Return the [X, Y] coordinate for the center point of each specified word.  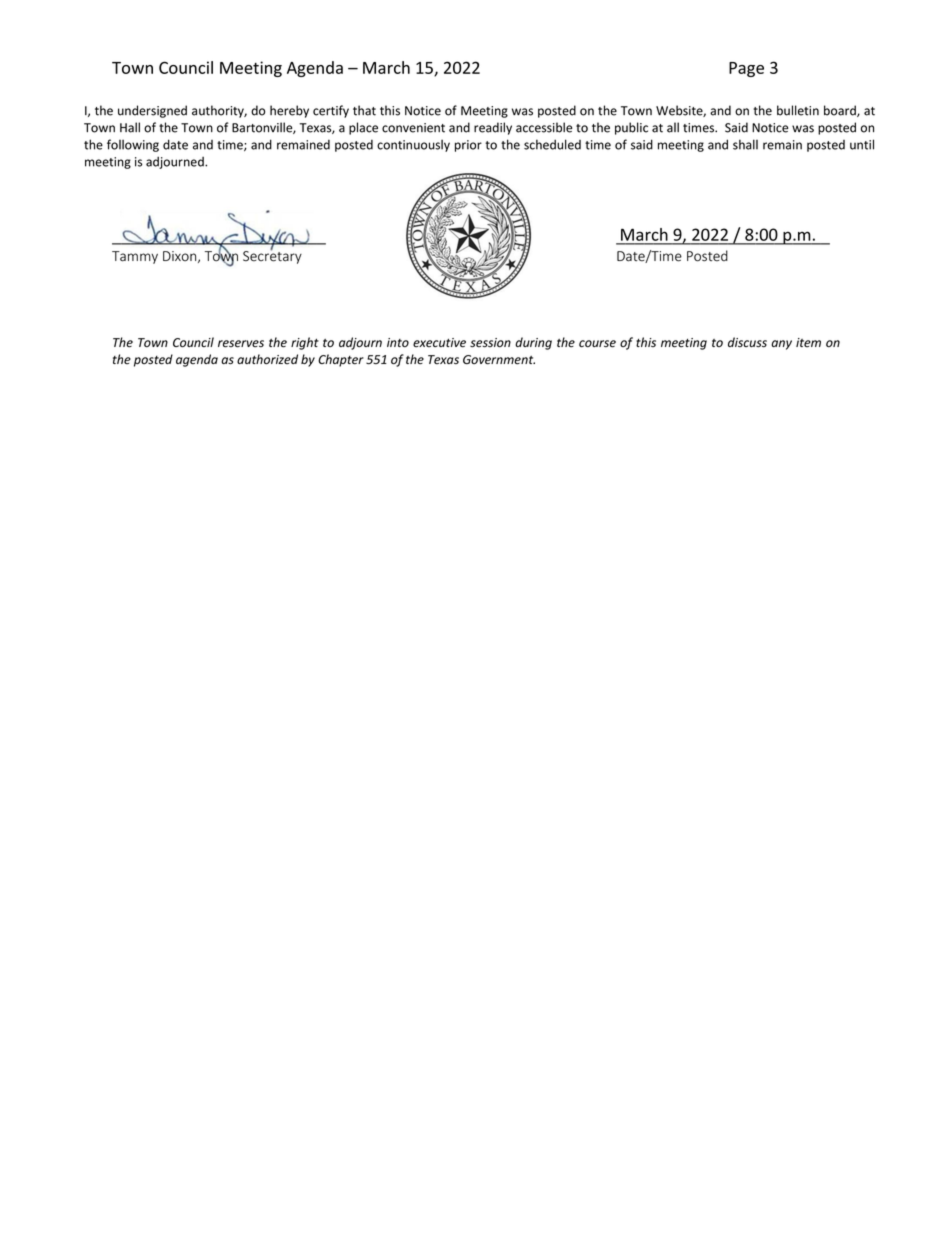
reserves [241, 344]
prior [468, 146]
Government [499, 360]
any [781, 345]
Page [746, 69]
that [364, 110]
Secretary [272, 256]
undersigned [152, 111]
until [862, 144]
